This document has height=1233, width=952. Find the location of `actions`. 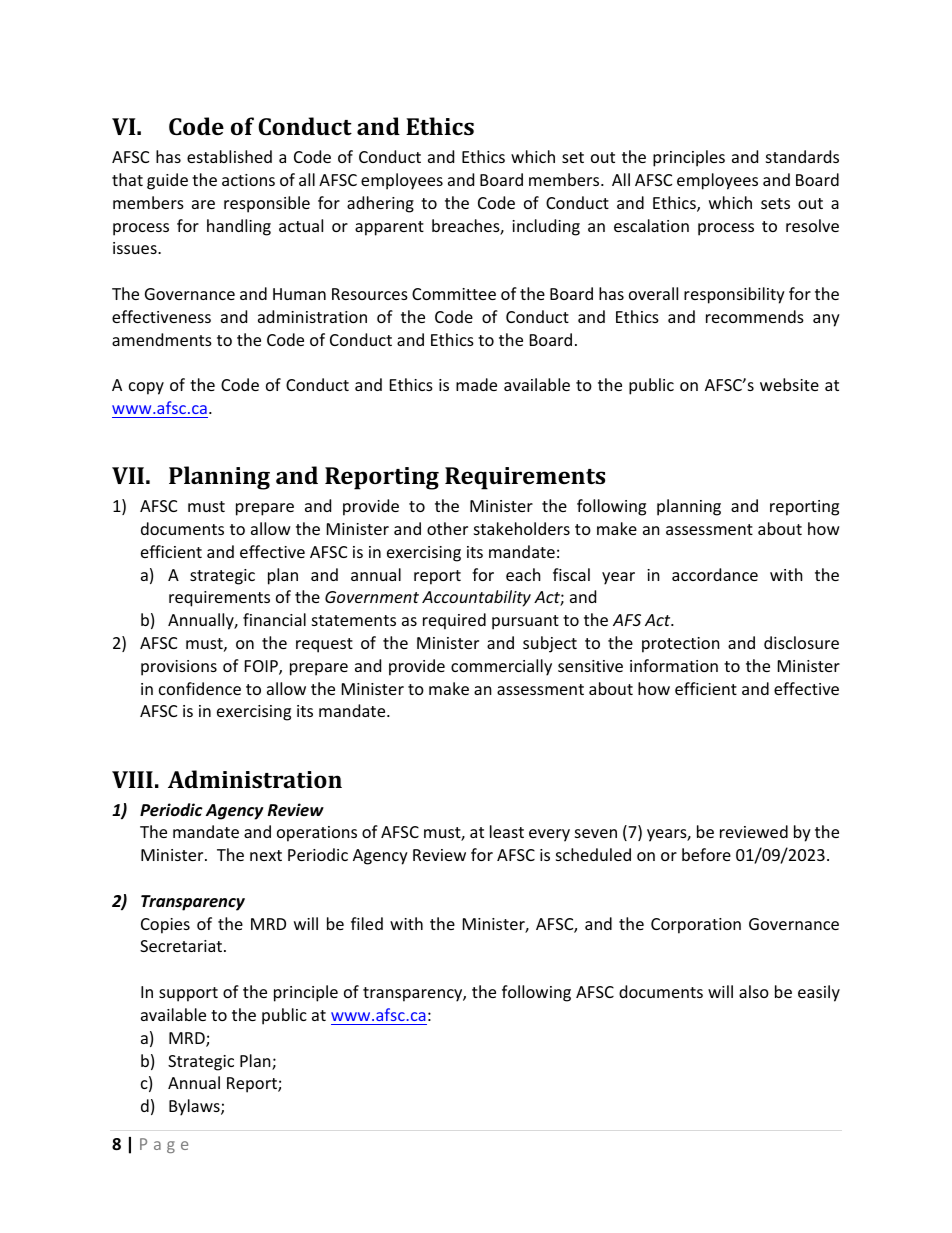

actions is located at coordinates (248, 180).
